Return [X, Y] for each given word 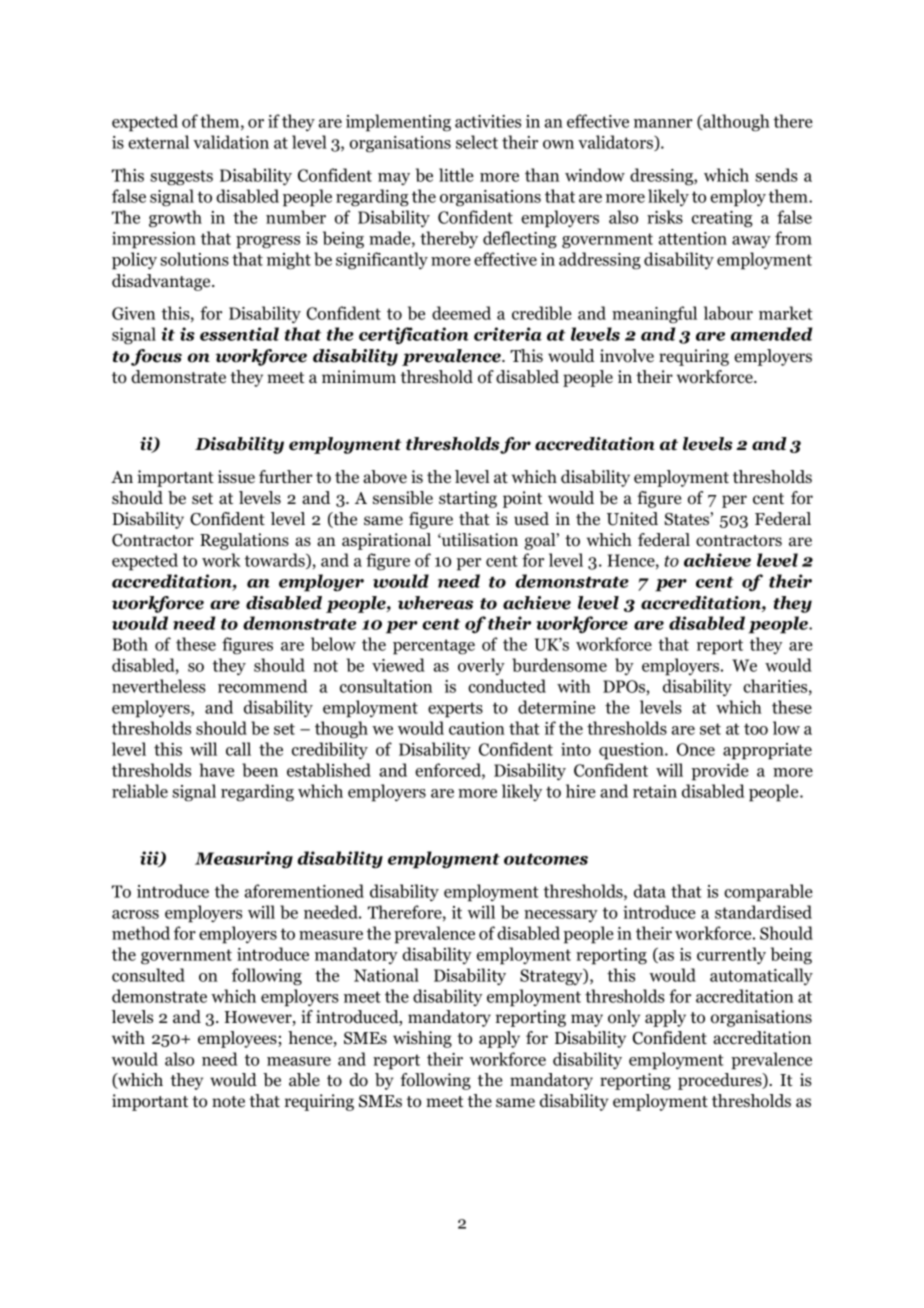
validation [231, 142]
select [477, 142]
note [228, 1102]
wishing [422, 1039]
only [624, 1018]
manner [663, 123]
